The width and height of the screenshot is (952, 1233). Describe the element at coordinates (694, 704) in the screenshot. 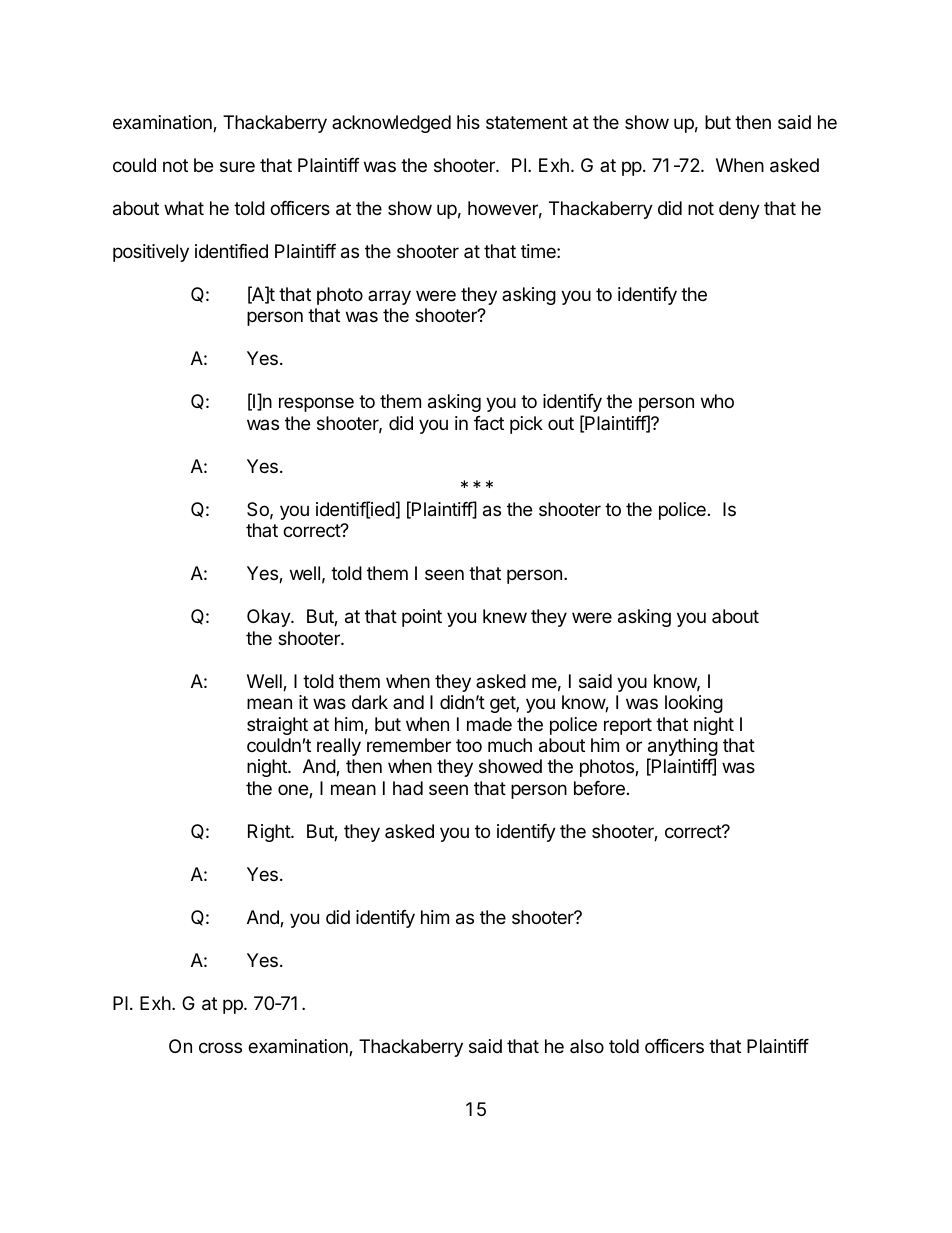

I see `looking` at that location.
